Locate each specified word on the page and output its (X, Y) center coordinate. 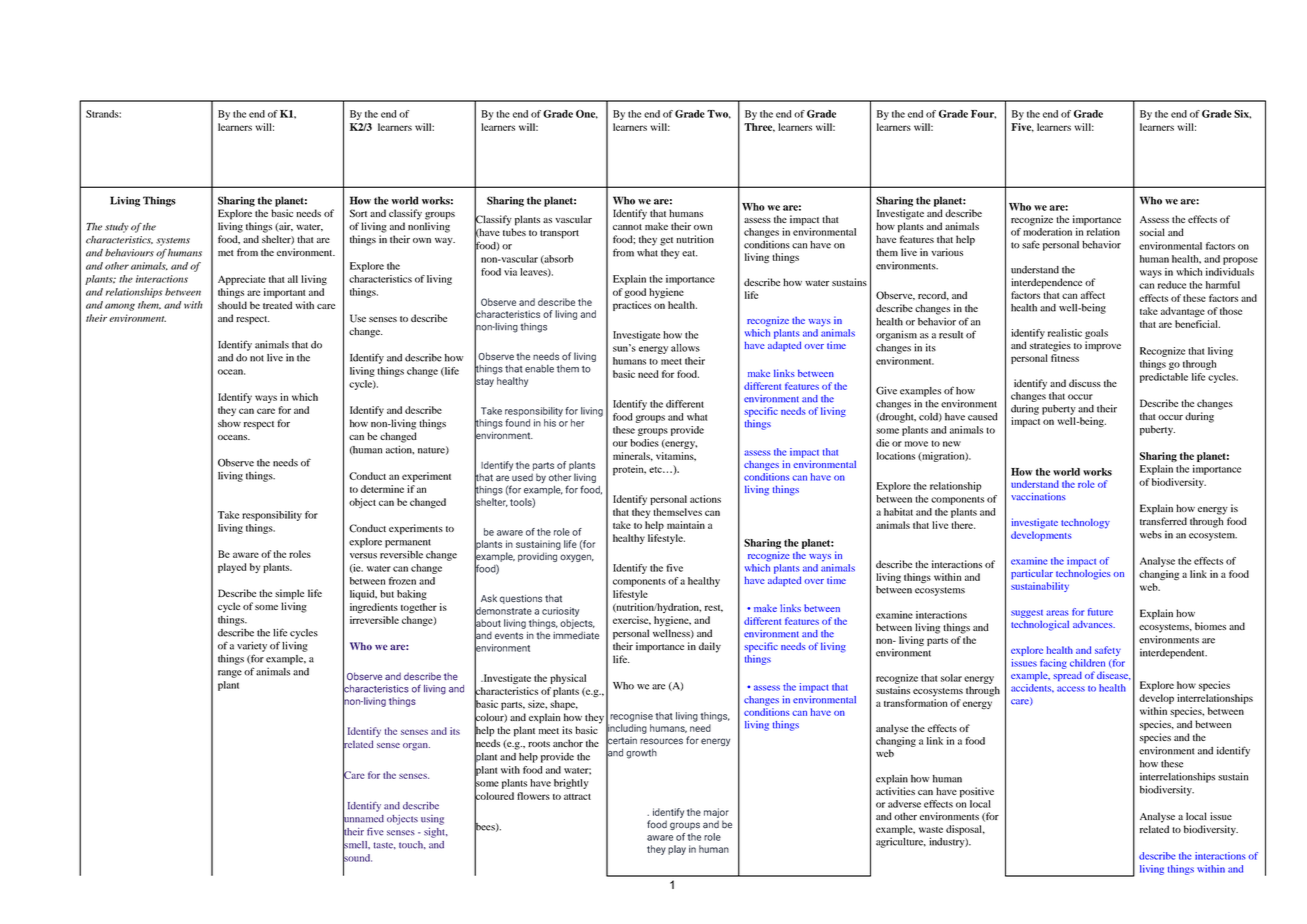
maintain (686, 525)
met (226, 253)
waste (931, 830)
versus (363, 556)
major (716, 813)
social (1152, 232)
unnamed (363, 818)
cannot (627, 227)
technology (1085, 523)
